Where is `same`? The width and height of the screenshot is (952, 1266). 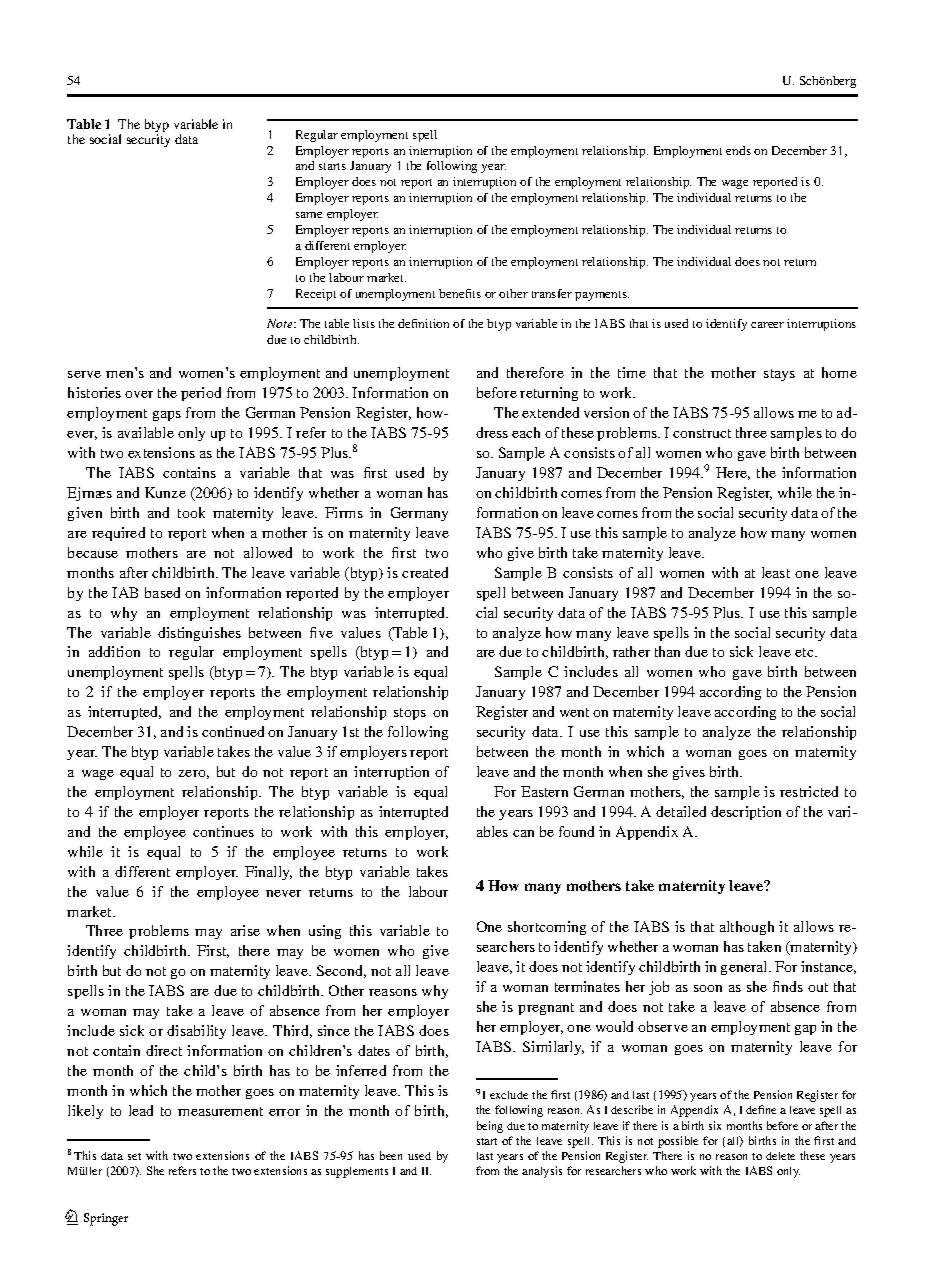 same is located at coordinates (309, 215).
